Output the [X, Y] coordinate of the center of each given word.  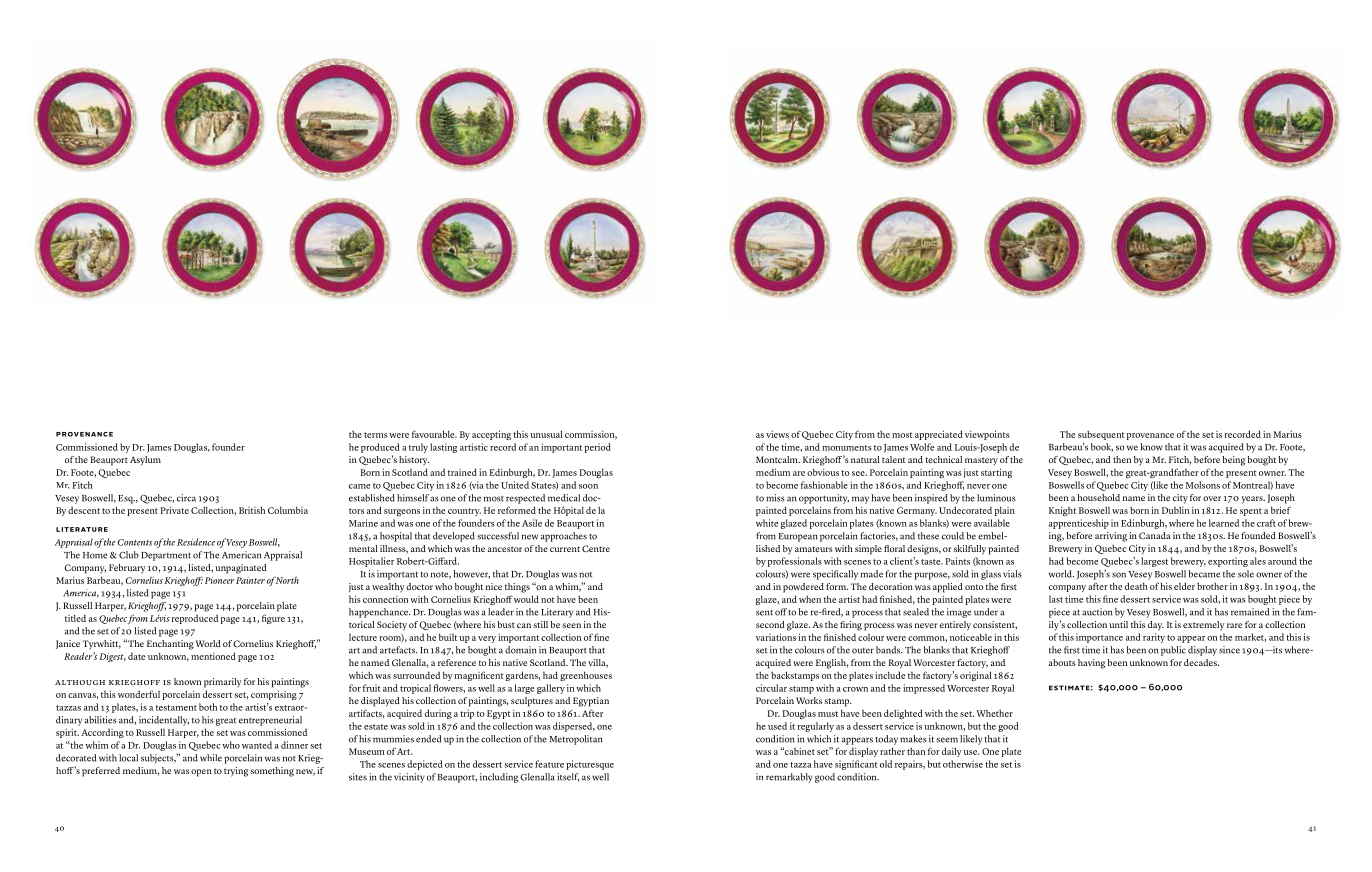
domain [520, 650]
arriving [1111, 537]
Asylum [145, 461]
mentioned [213, 656]
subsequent [1101, 435]
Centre [596, 548]
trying [236, 772]
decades [1201, 662]
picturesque [590, 765]
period [598, 448]
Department [166, 556]
